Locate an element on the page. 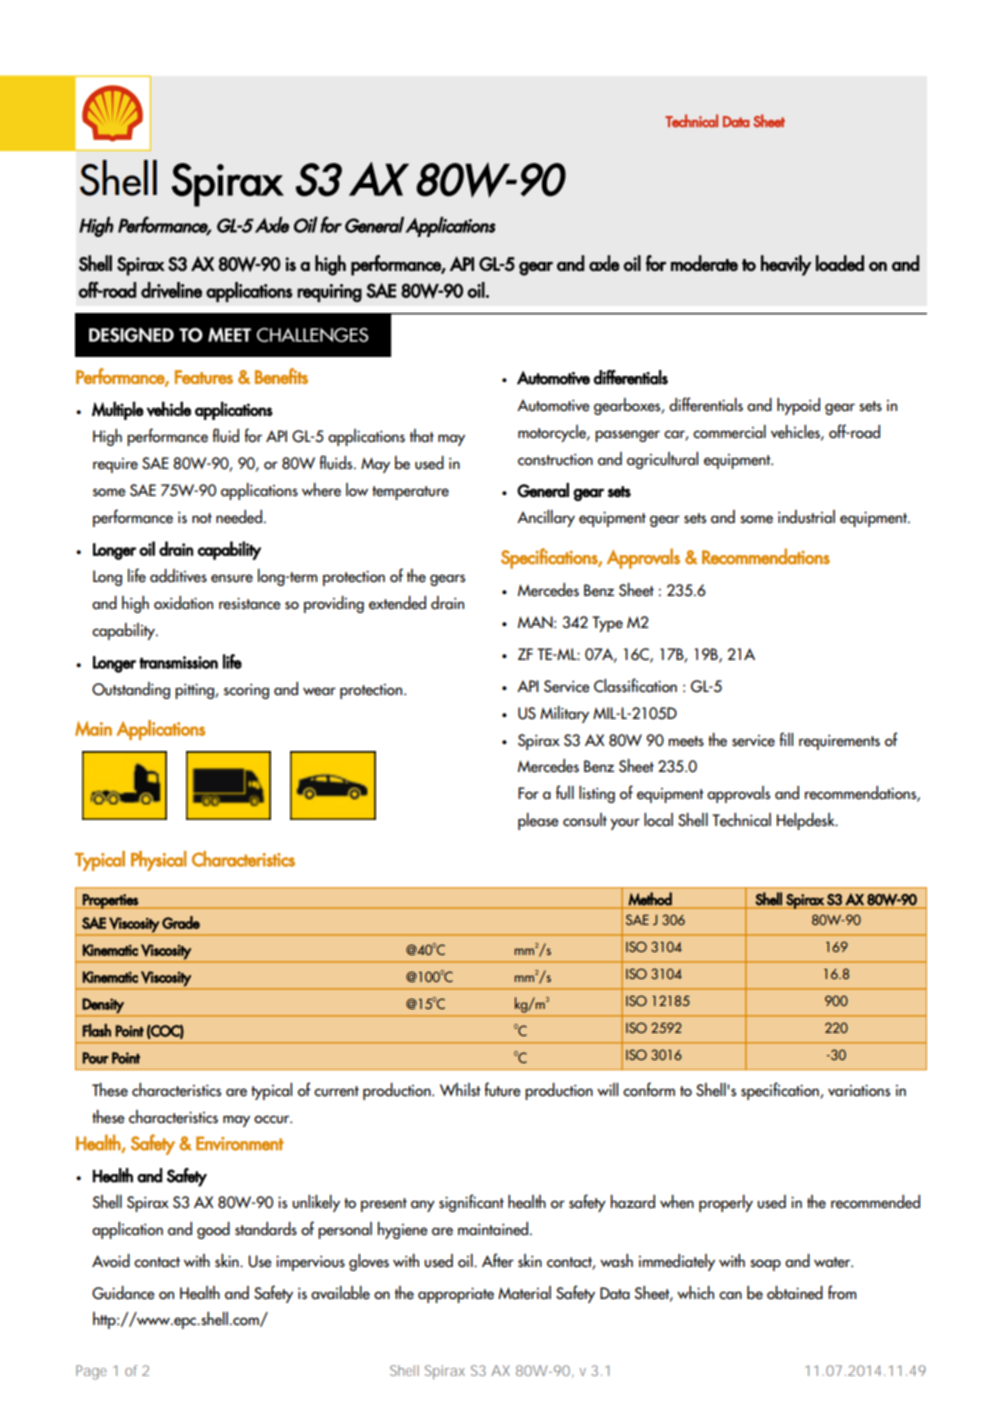  driveline is located at coordinates (171, 290).
